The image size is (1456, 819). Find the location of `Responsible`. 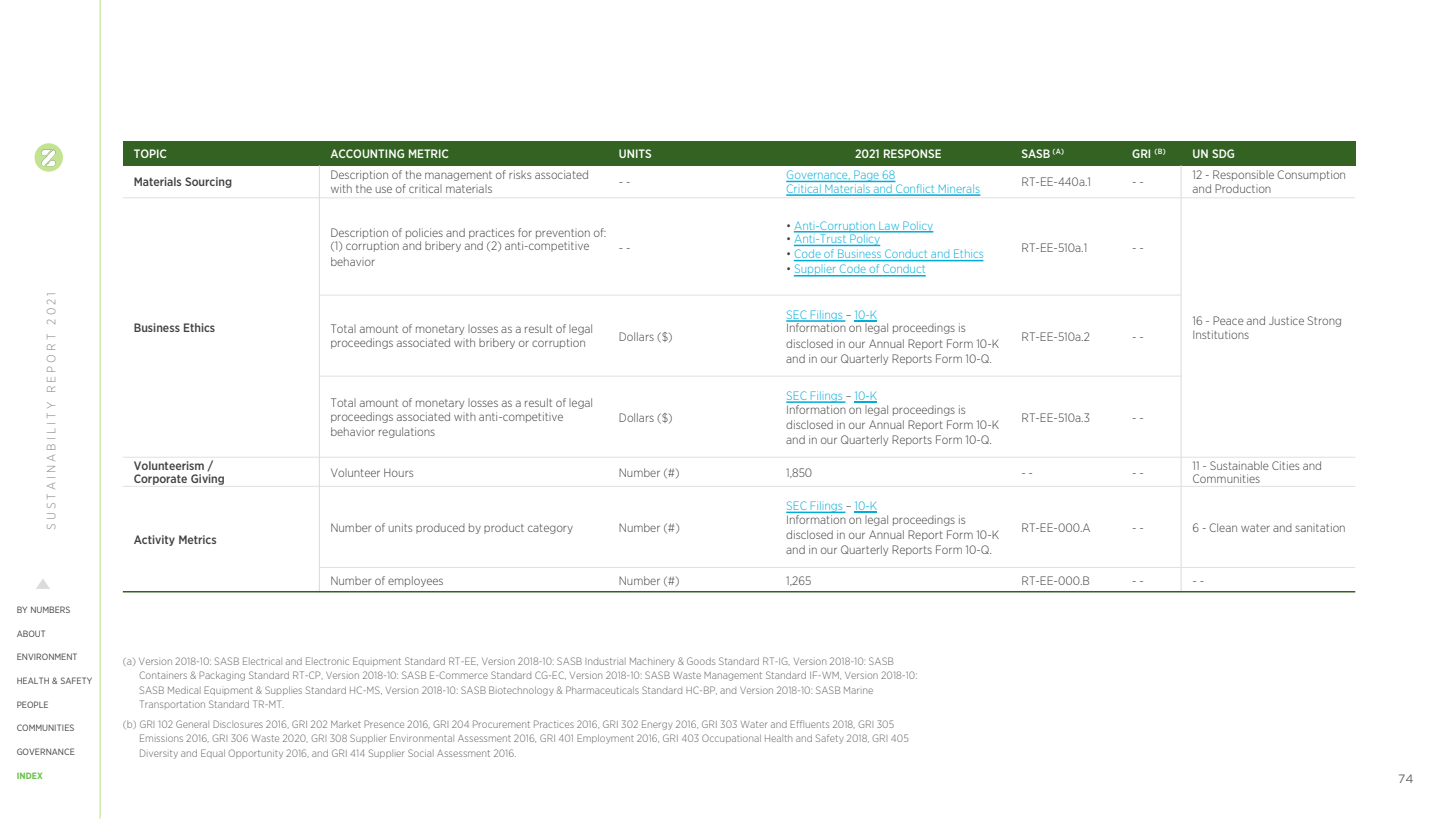

Responsible is located at coordinates (1243, 175).
